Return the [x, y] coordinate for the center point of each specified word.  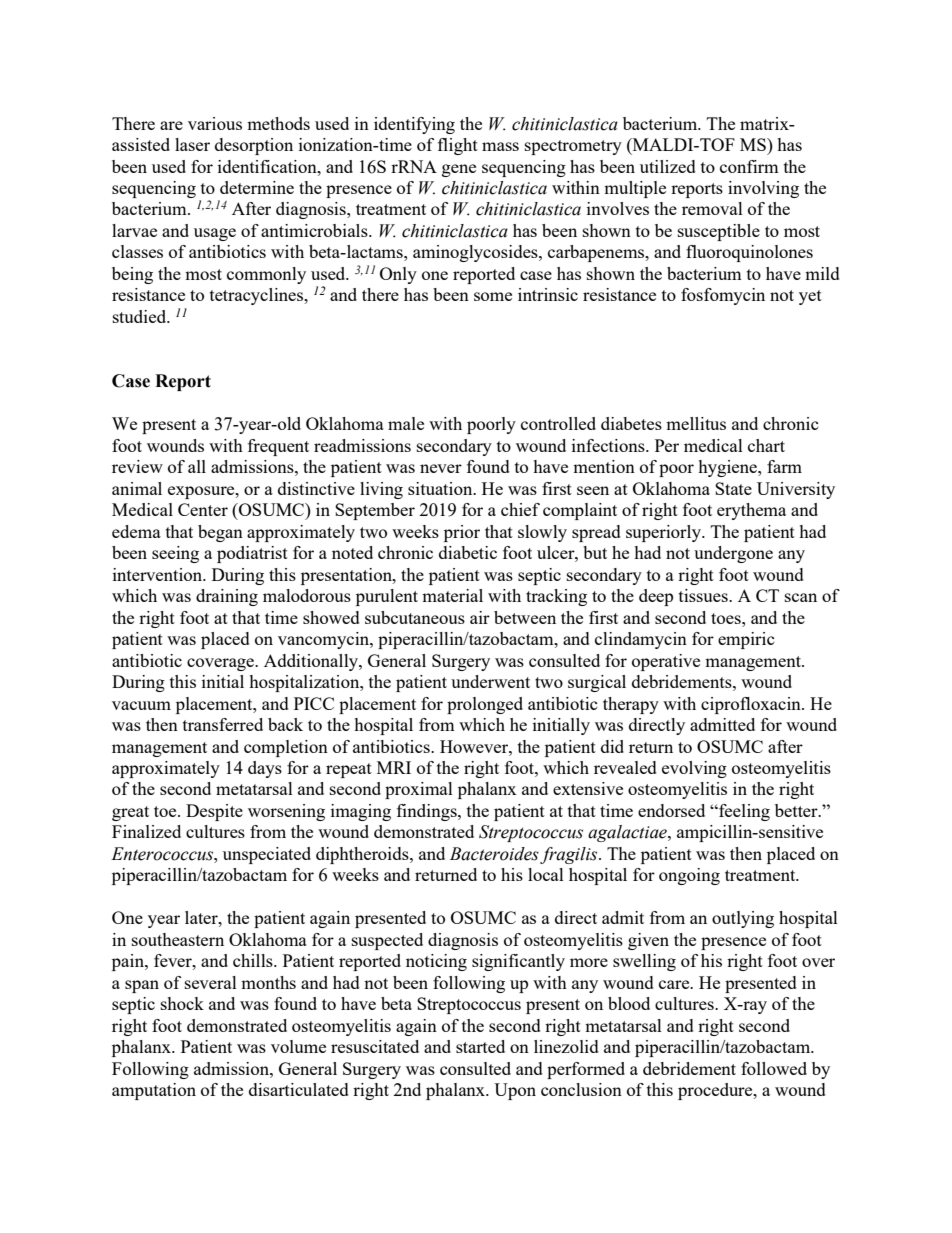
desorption [254, 146]
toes [727, 618]
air [480, 617]
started [480, 1046]
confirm [749, 166]
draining [227, 597]
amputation [154, 1091]
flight [458, 146]
